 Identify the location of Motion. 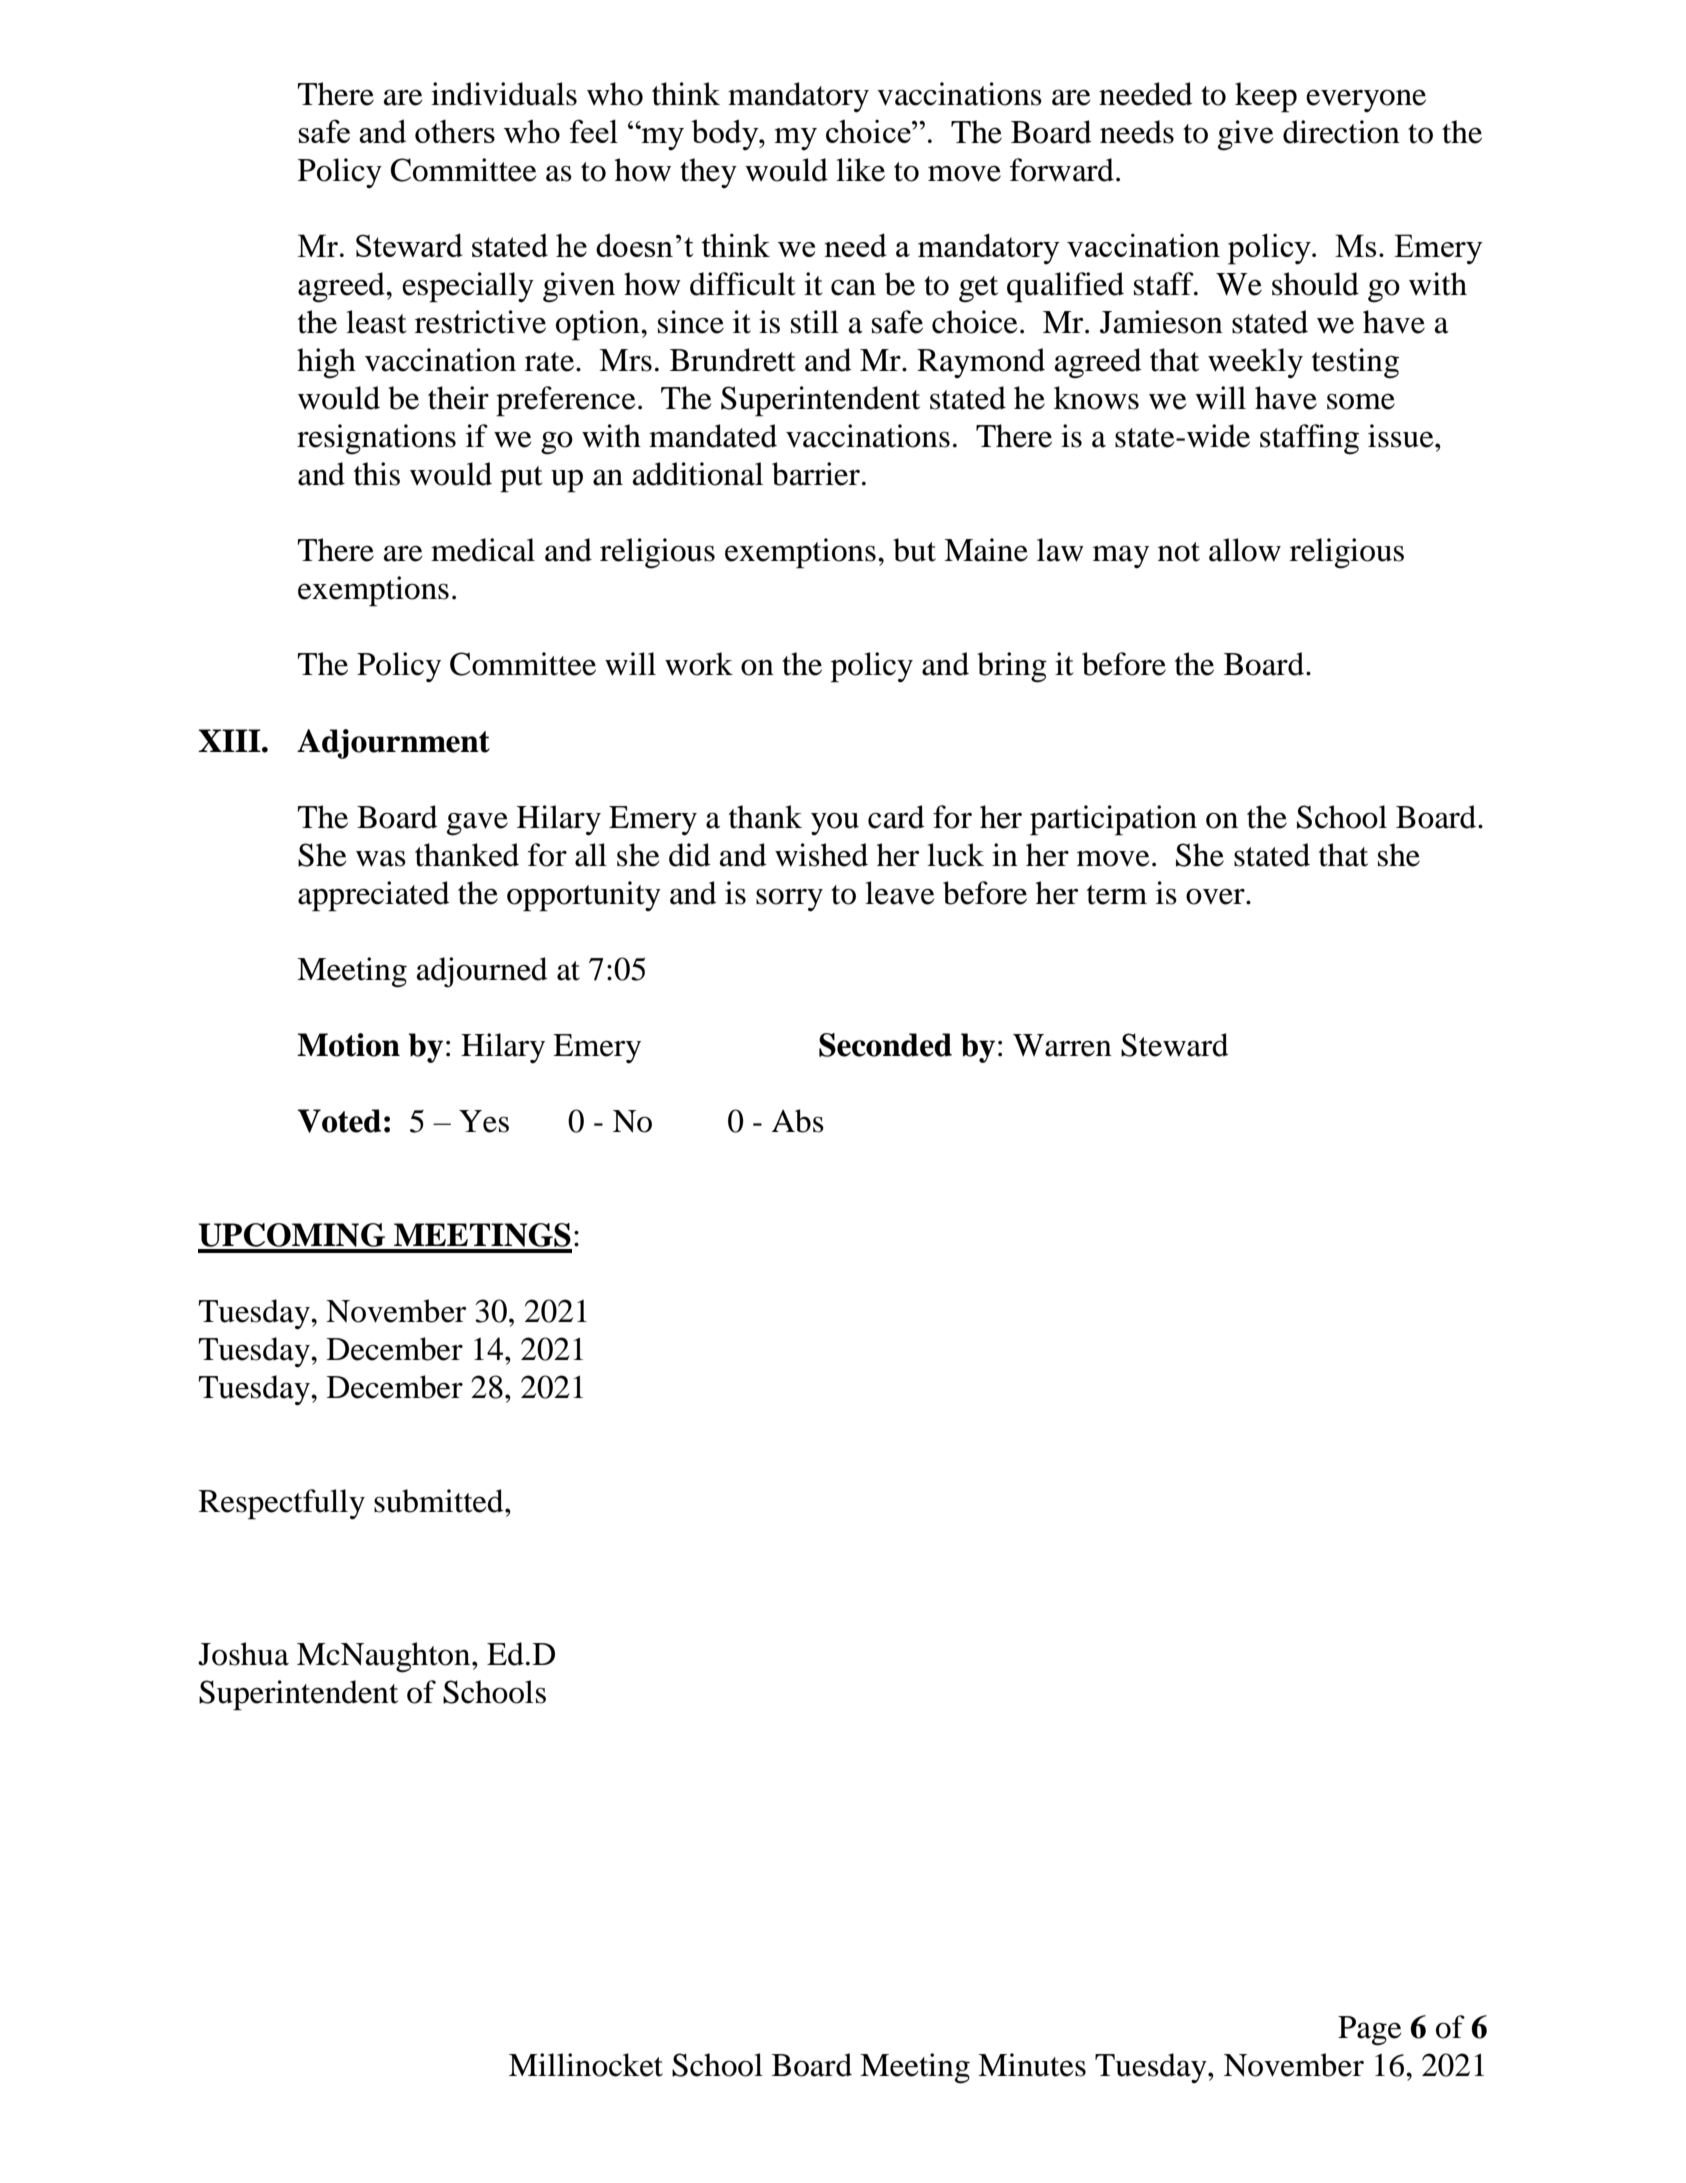
(348, 1045).
